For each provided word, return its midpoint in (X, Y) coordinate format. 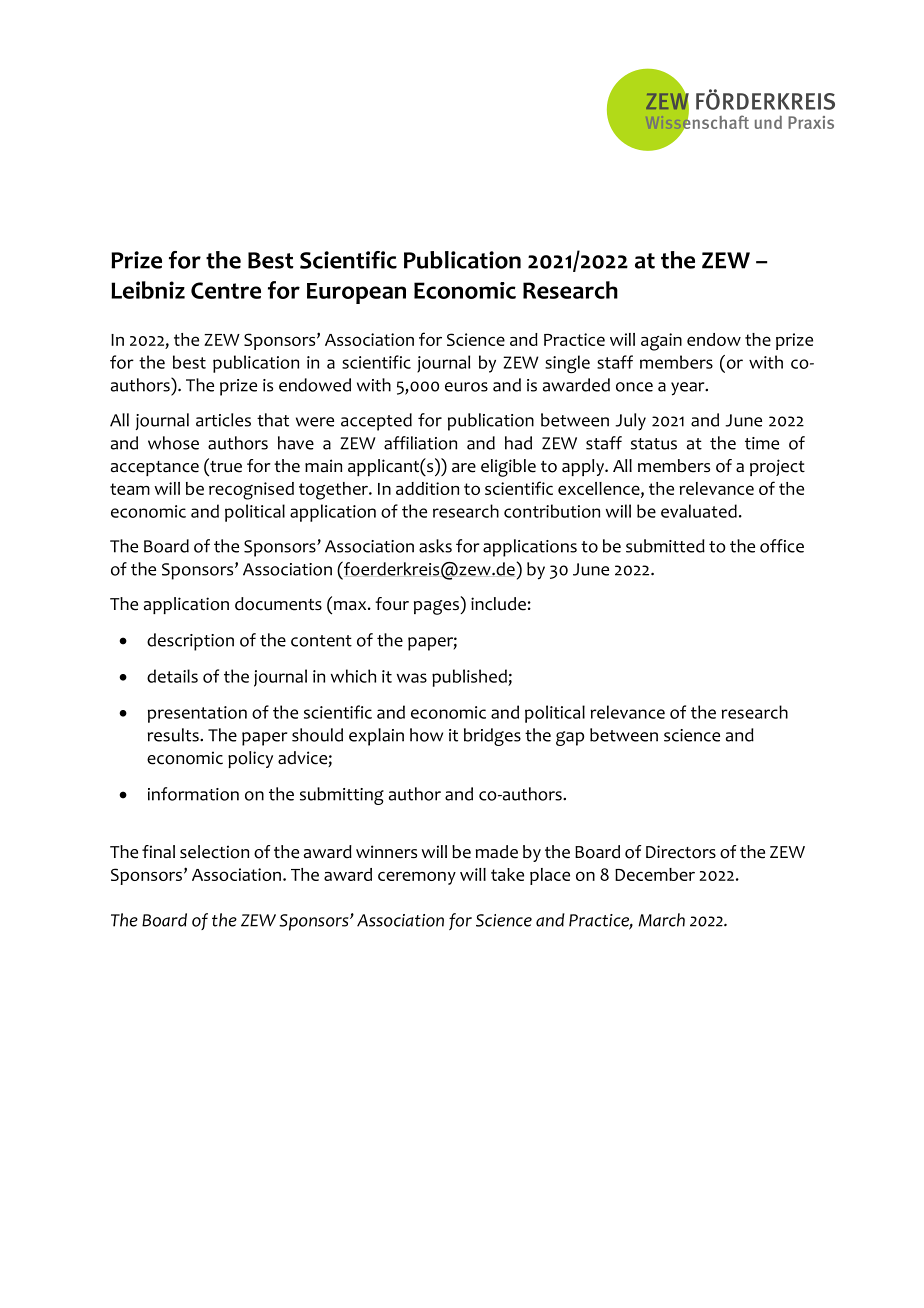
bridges (492, 737)
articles (223, 420)
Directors (681, 852)
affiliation (420, 443)
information (193, 794)
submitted (665, 546)
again (661, 342)
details (172, 676)
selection (214, 852)
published (470, 678)
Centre (226, 290)
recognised (251, 491)
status (654, 444)
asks (435, 546)
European (356, 293)
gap (570, 738)
